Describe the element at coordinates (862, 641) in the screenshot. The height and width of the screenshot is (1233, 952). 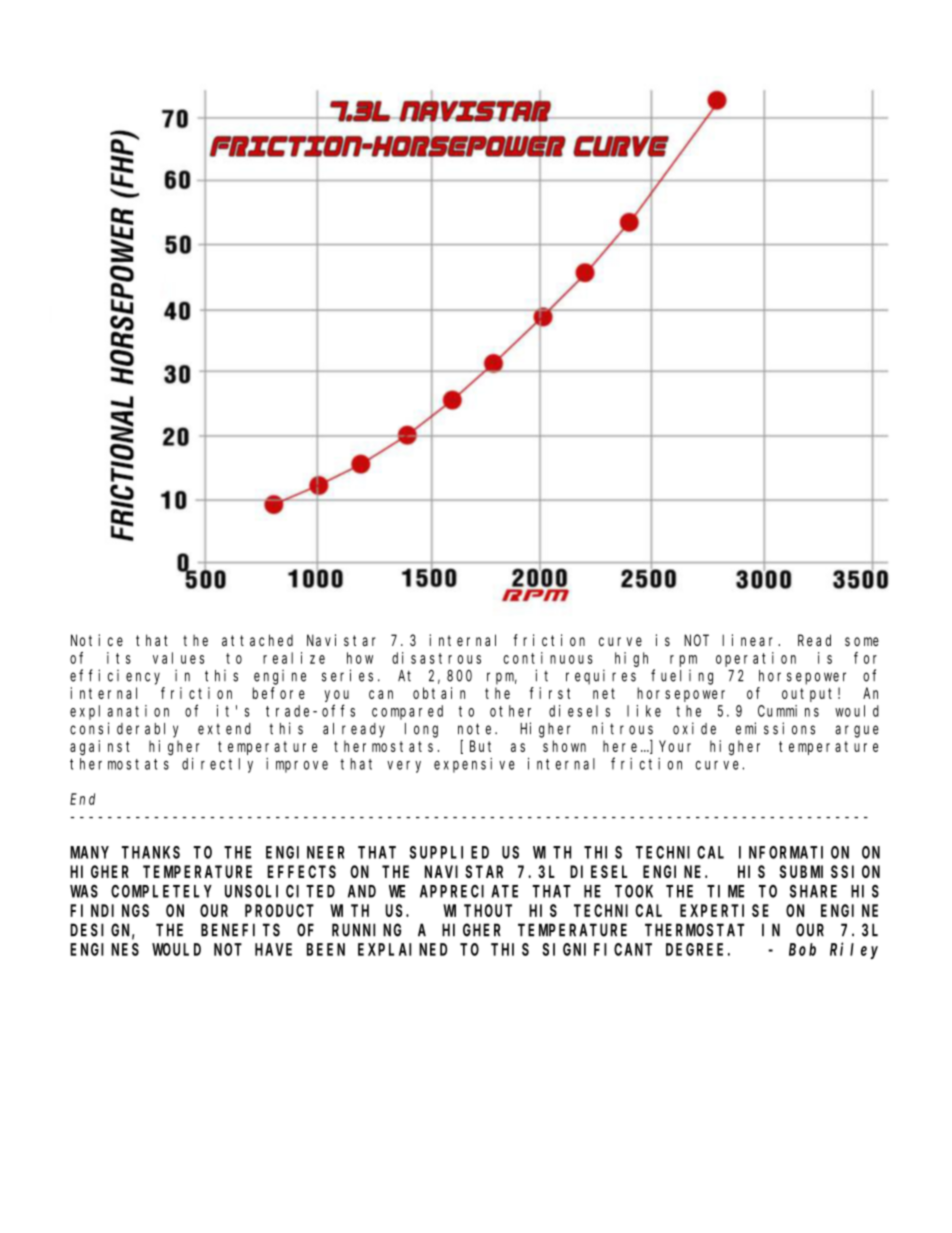
I see `some` at that location.
